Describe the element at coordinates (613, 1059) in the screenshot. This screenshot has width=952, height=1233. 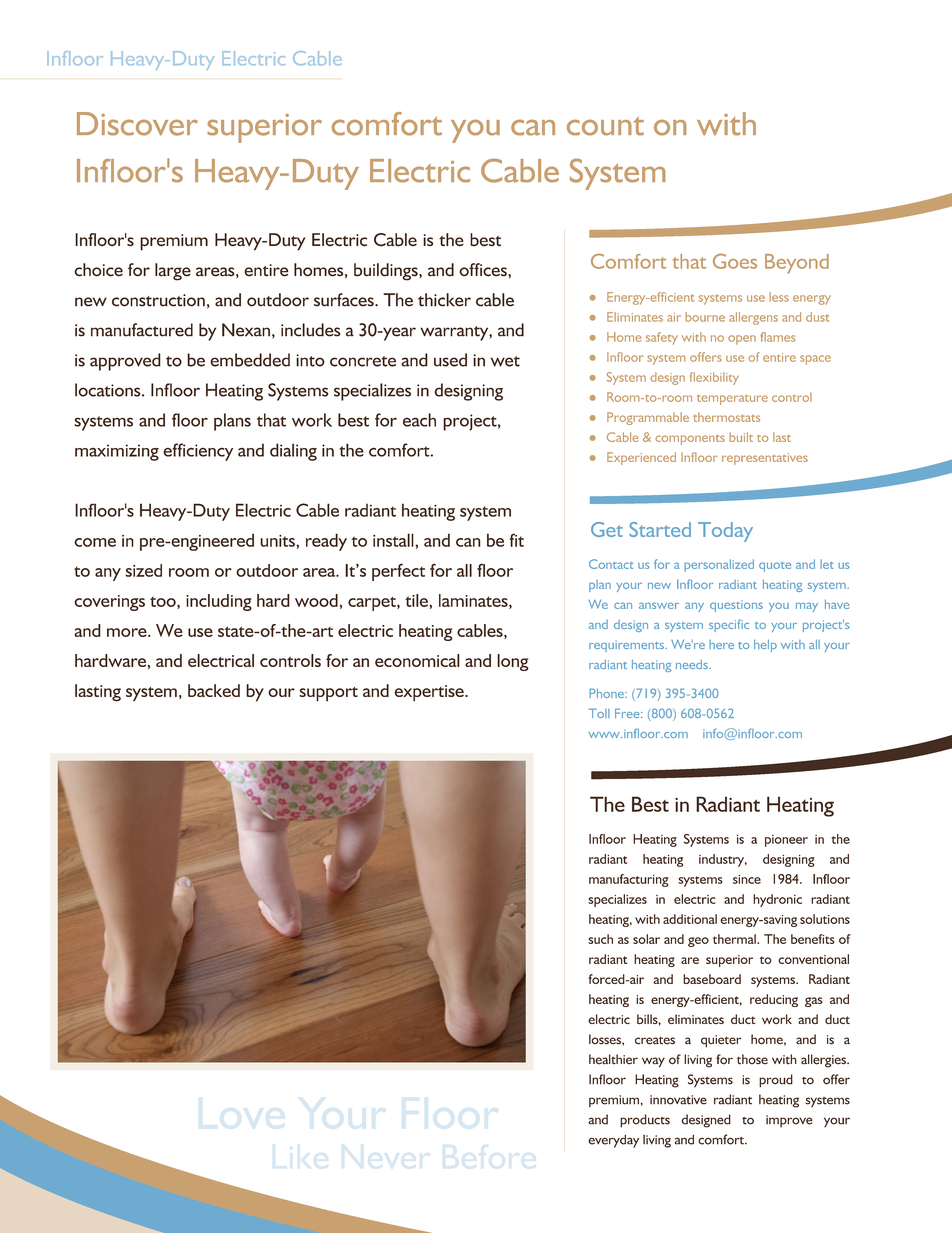
I see `healthier` at that location.
